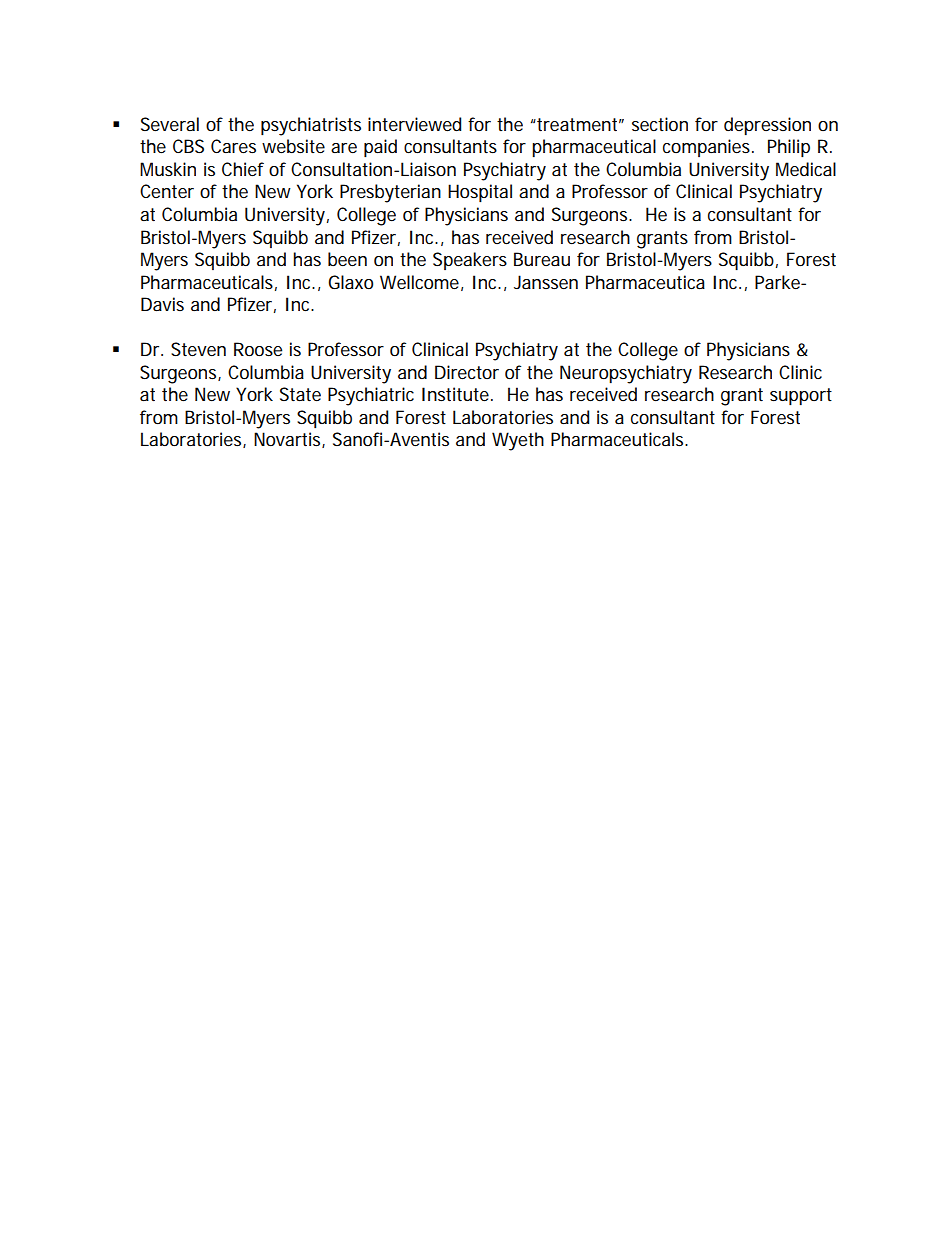 Image resolution: width=952 pixels, height=1233 pixels. Describe the element at coordinates (258, 349) in the screenshot. I see `Roose` at that location.
